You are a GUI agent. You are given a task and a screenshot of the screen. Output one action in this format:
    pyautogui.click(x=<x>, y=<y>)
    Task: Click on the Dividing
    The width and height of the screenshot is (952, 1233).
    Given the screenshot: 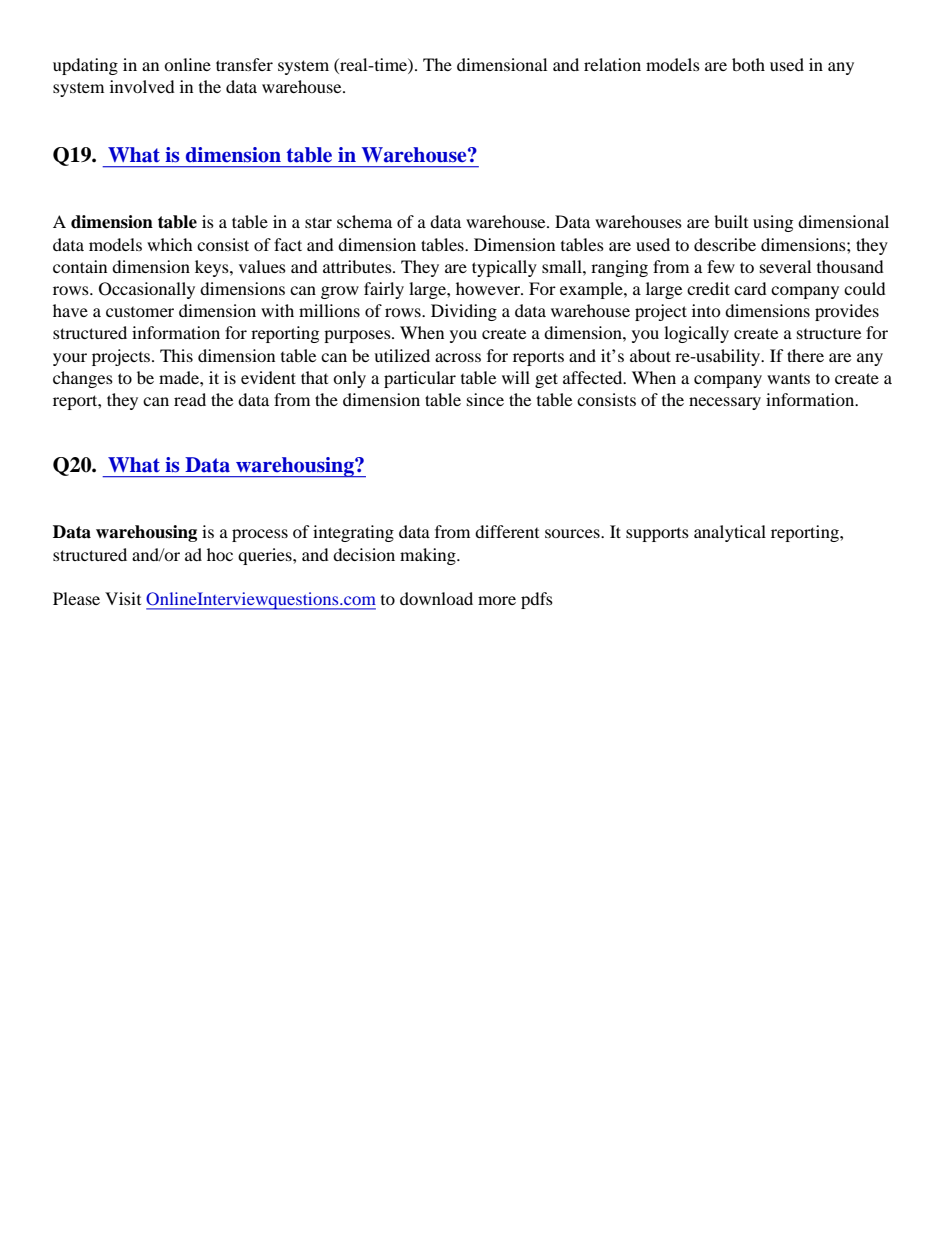 What is the action you would take?
    pyautogui.click(x=464, y=312)
